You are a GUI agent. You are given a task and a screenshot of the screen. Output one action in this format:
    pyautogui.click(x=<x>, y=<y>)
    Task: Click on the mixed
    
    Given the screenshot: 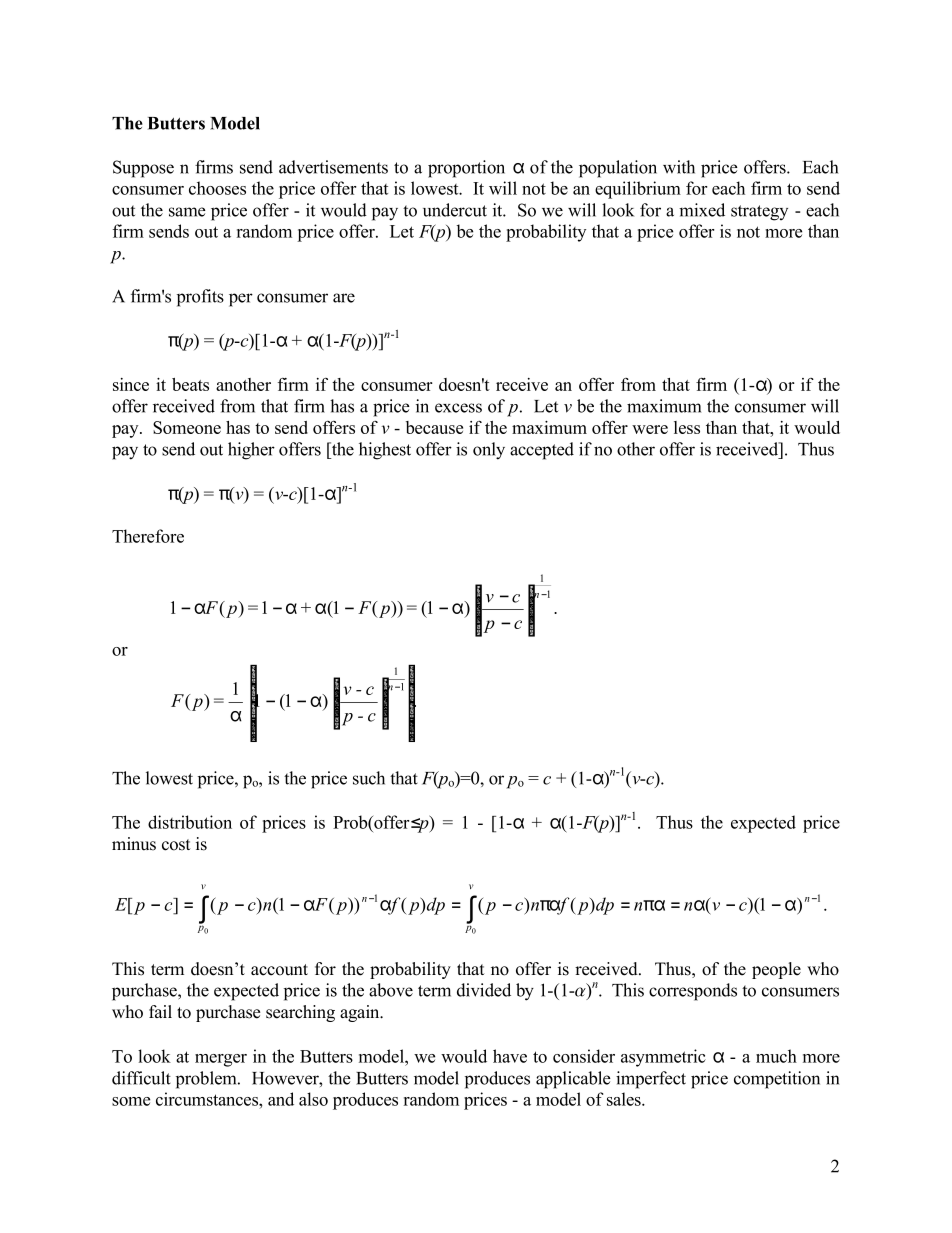 What is the action you would take?
    pyautogui.click(x=702, y=210)
